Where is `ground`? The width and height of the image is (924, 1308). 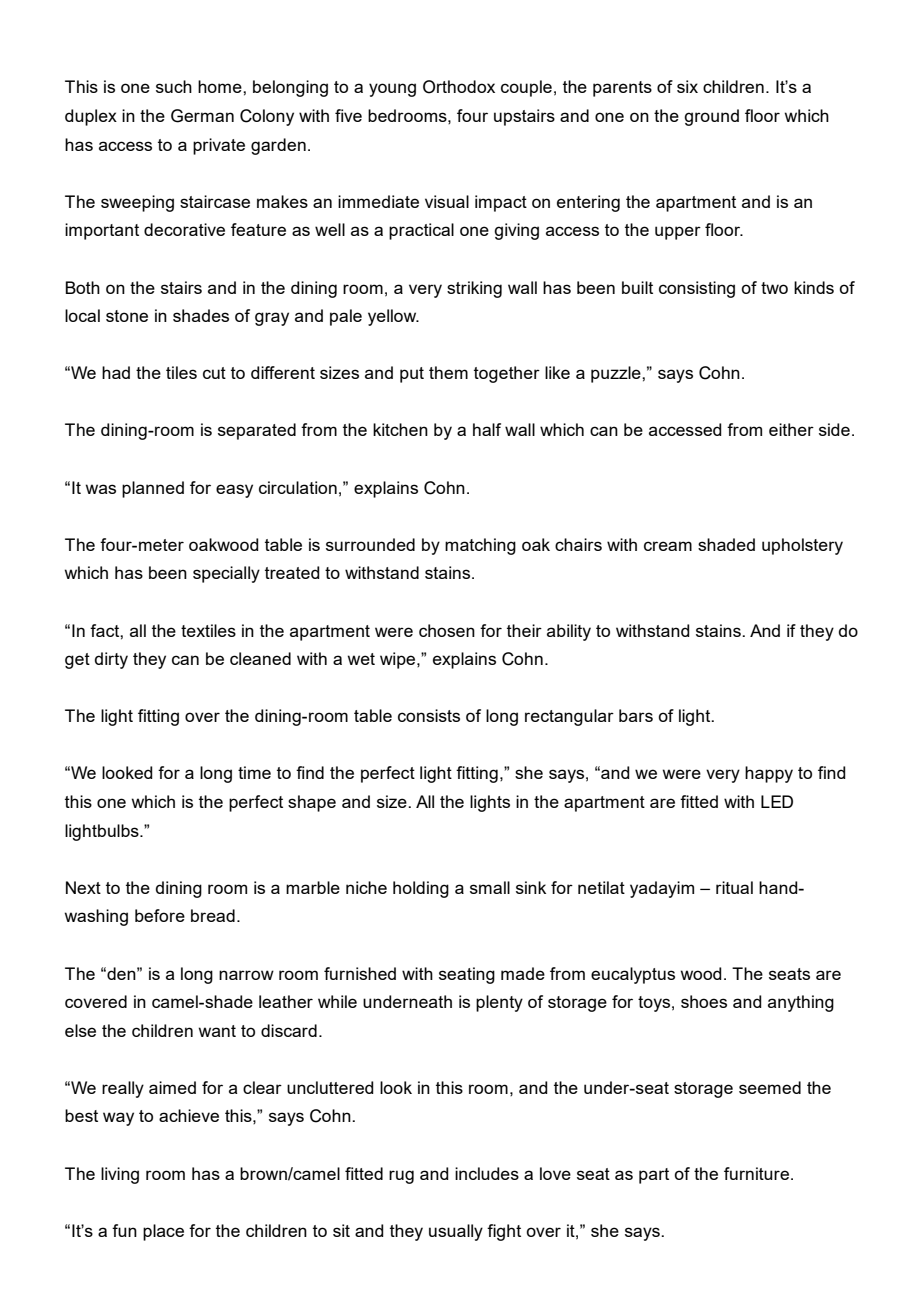 ground is located at coordinates (711, 117).
